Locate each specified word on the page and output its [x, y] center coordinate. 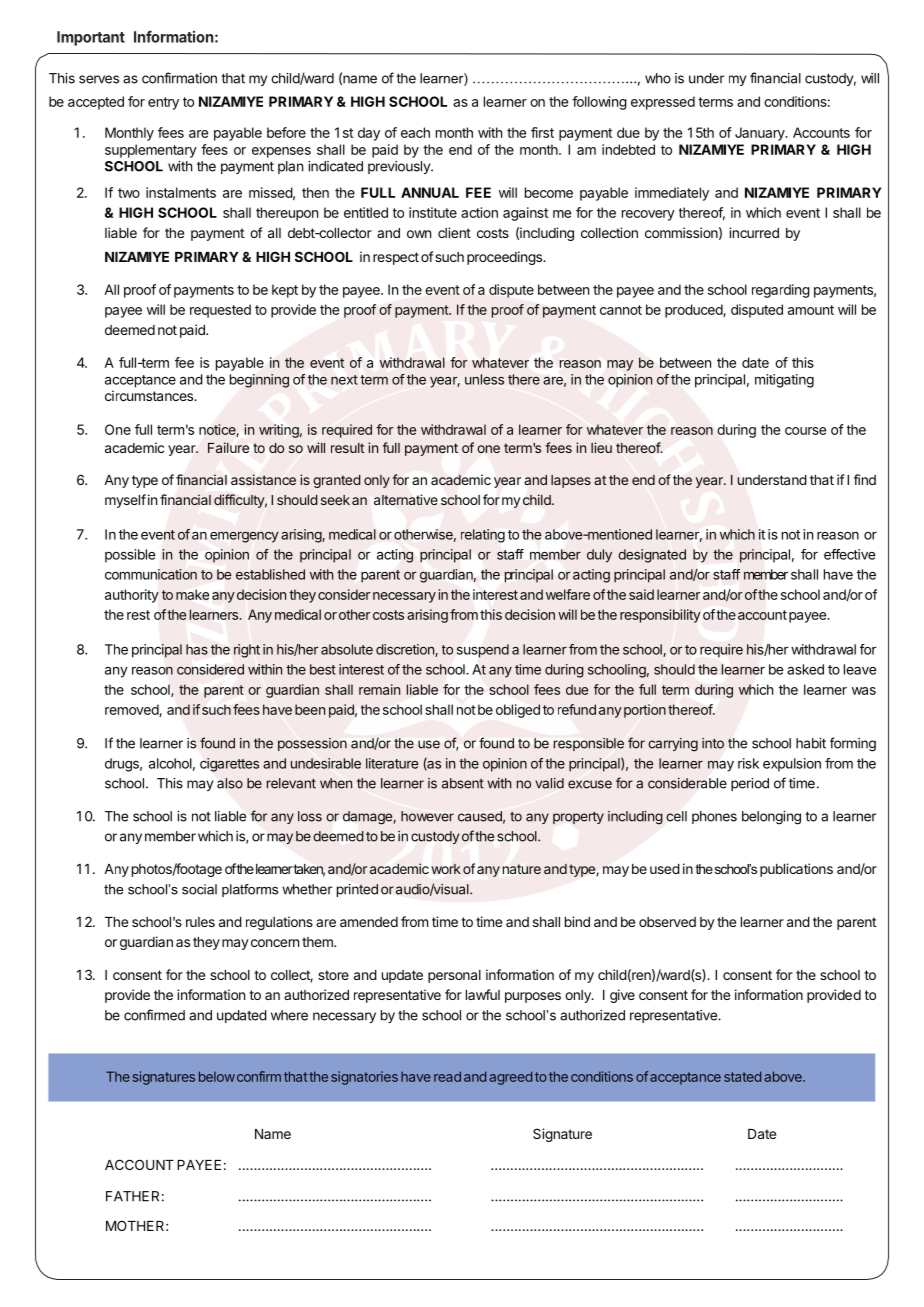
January [761, 134]
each [415, 132]
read [447, 1076]
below [217, 1076]
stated [742, 1076]
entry [163, 103]
